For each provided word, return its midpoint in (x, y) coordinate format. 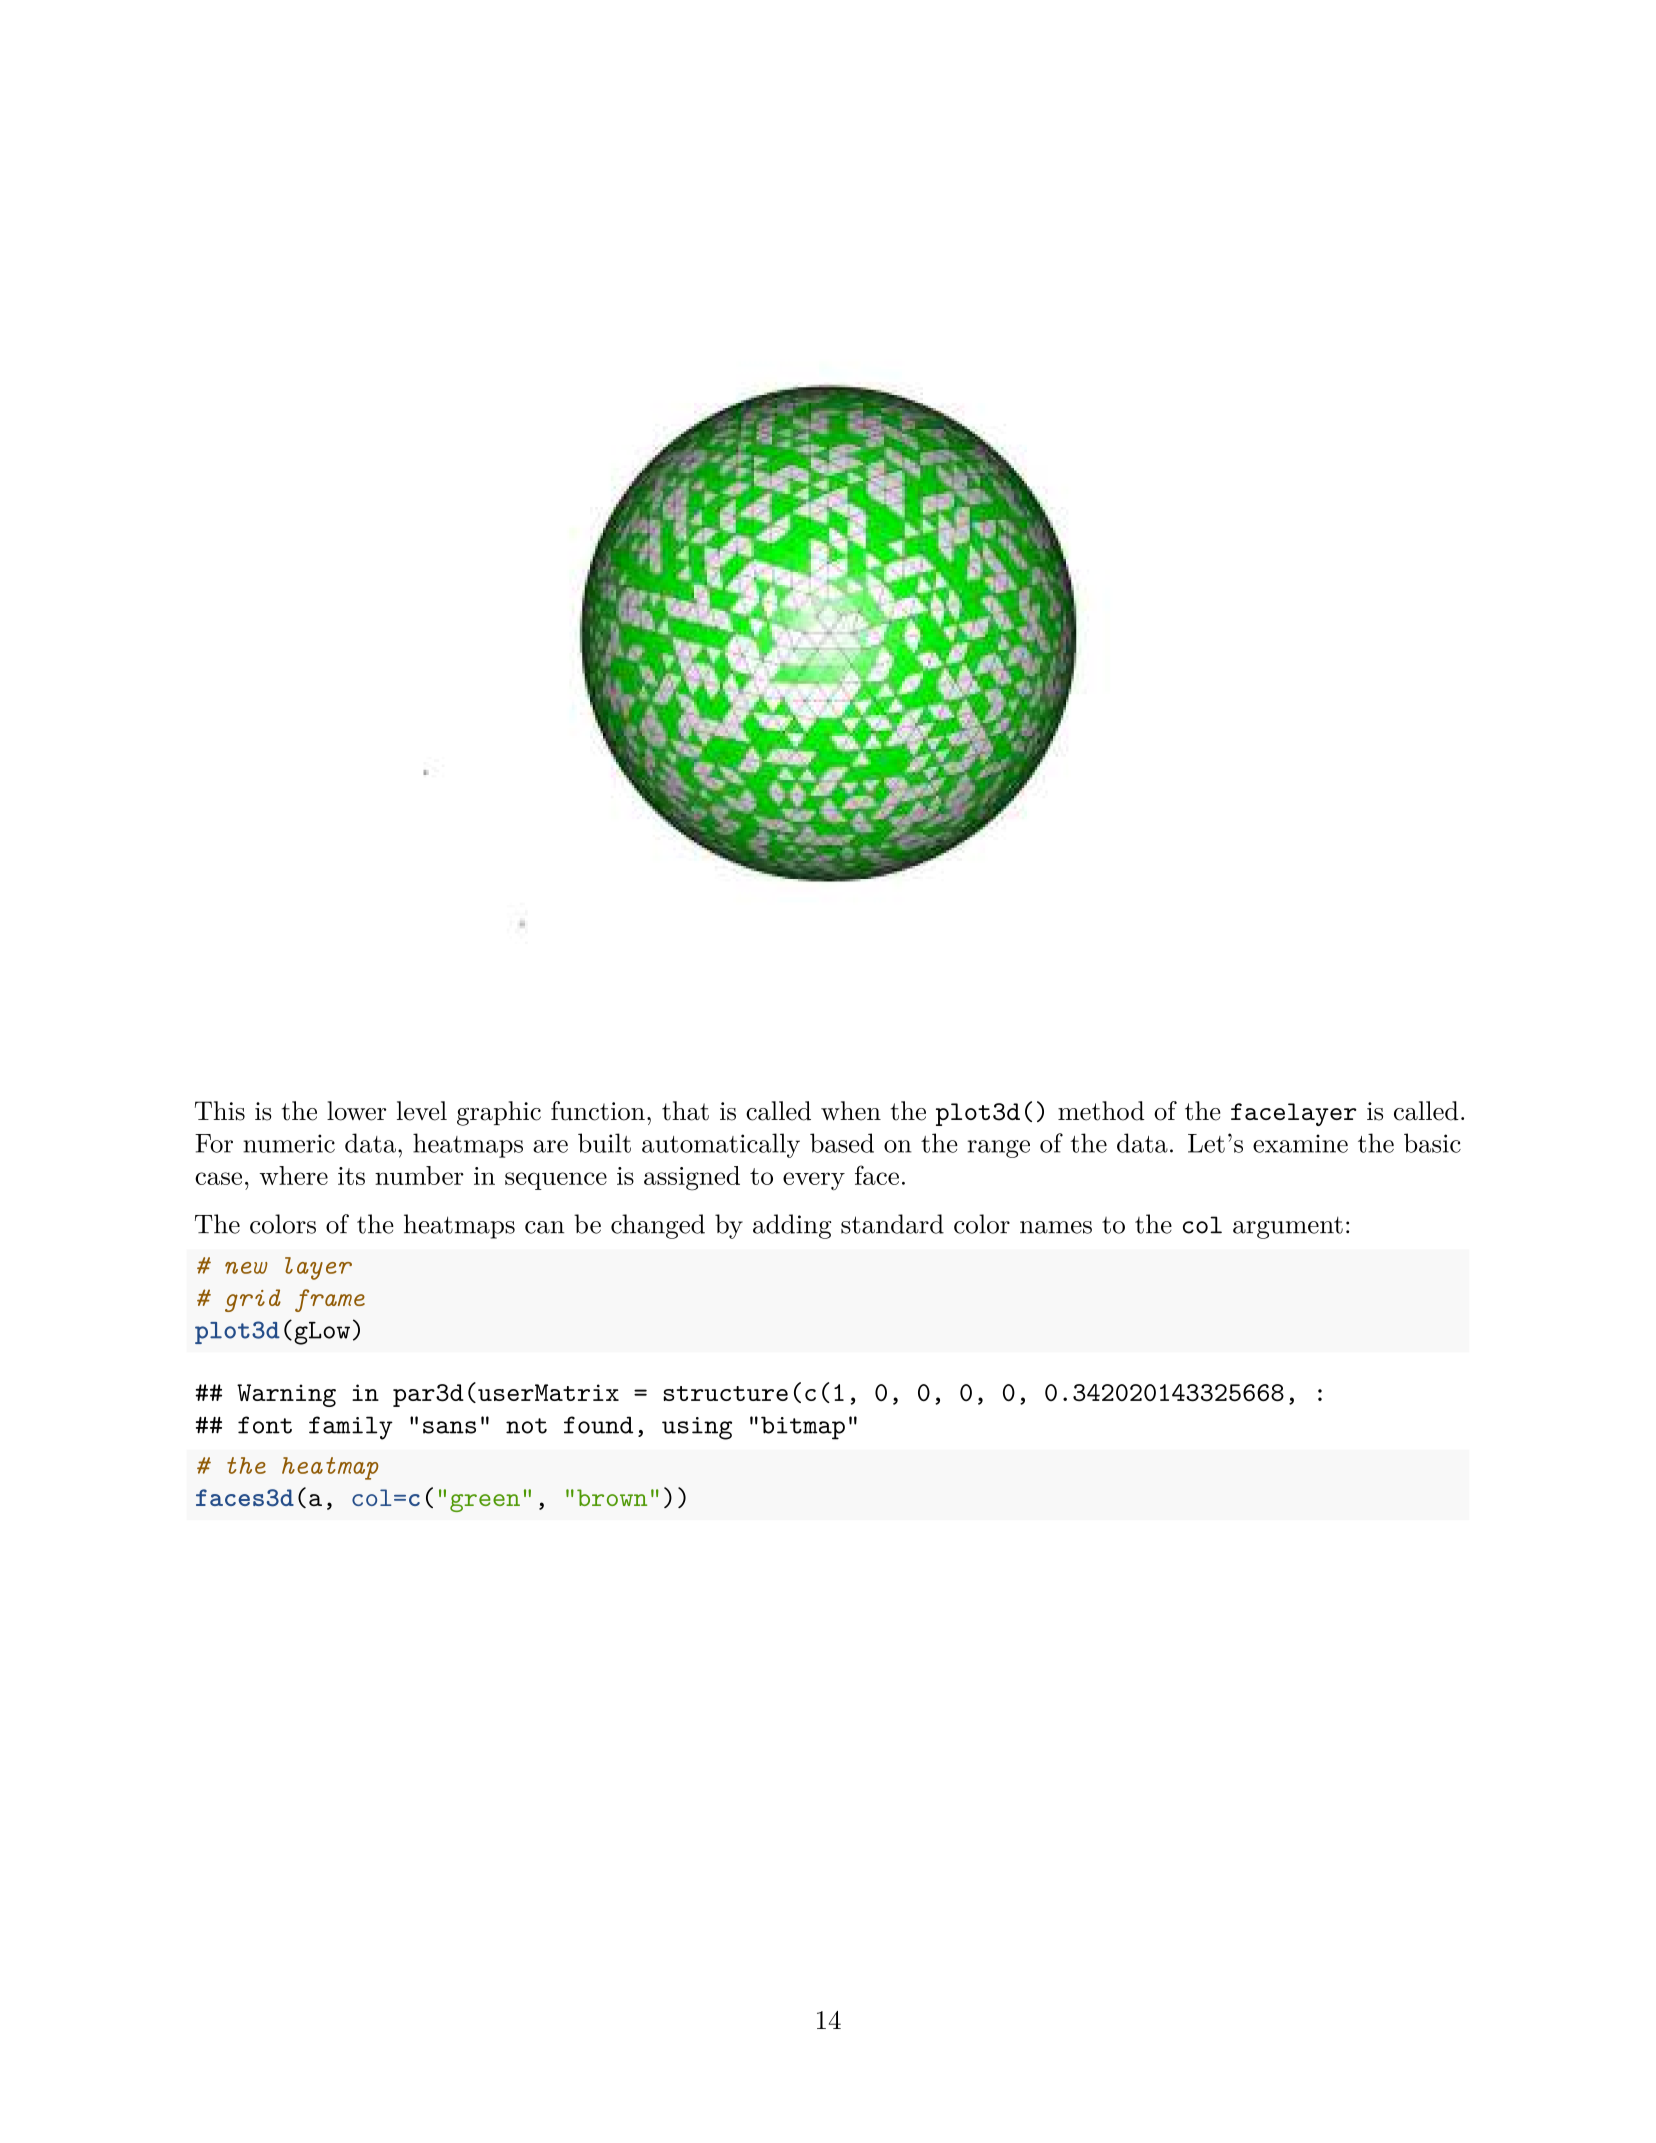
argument (1288, 1228)
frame (330, 1300)
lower (356, 1111)
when (851, 1111)
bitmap (803, 1428)
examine (1300, 1143)
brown (612, 1497)
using (697, 1428)
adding (792, 1226)
